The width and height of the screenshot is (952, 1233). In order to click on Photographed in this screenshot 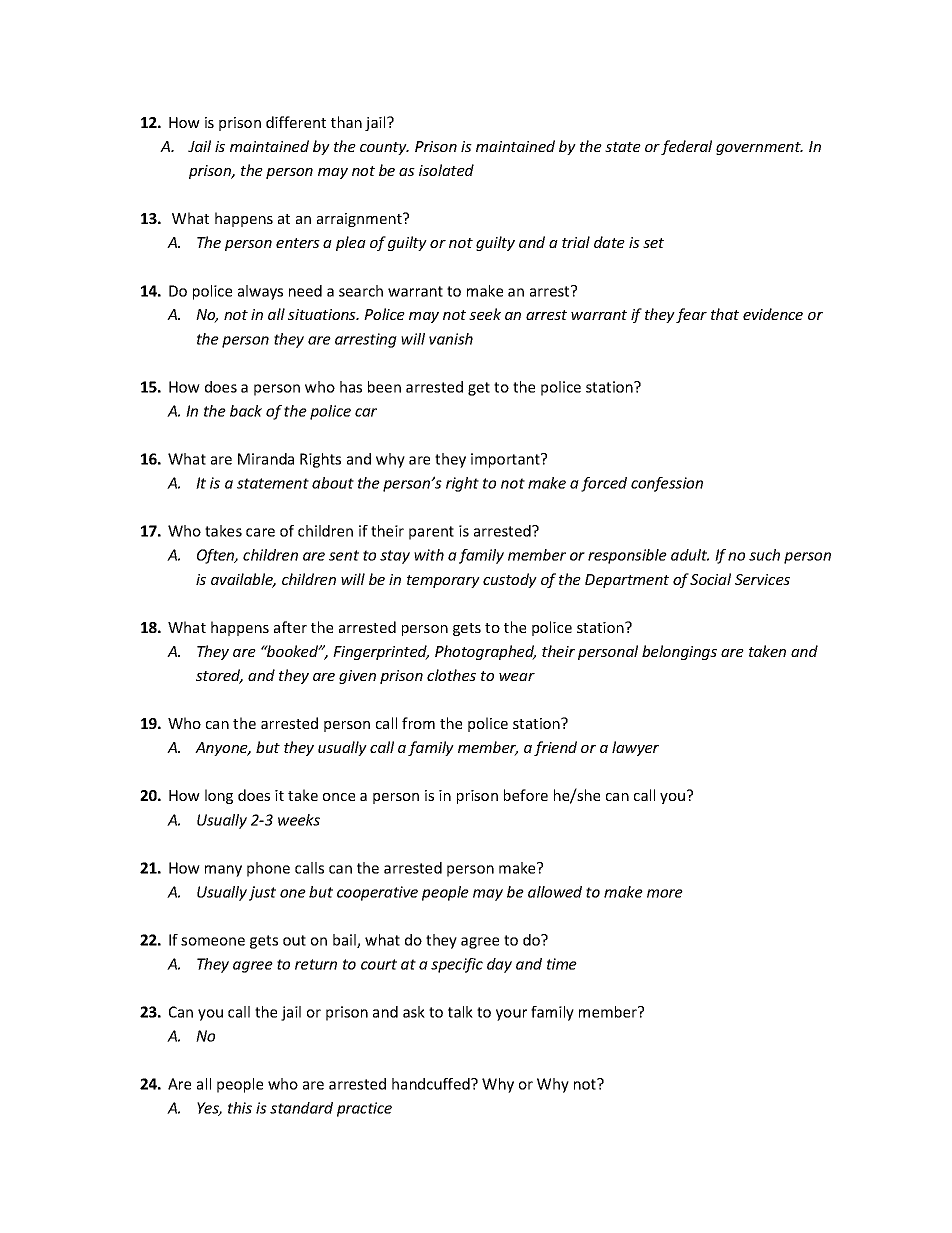, I will do `click(485, 652)`.
